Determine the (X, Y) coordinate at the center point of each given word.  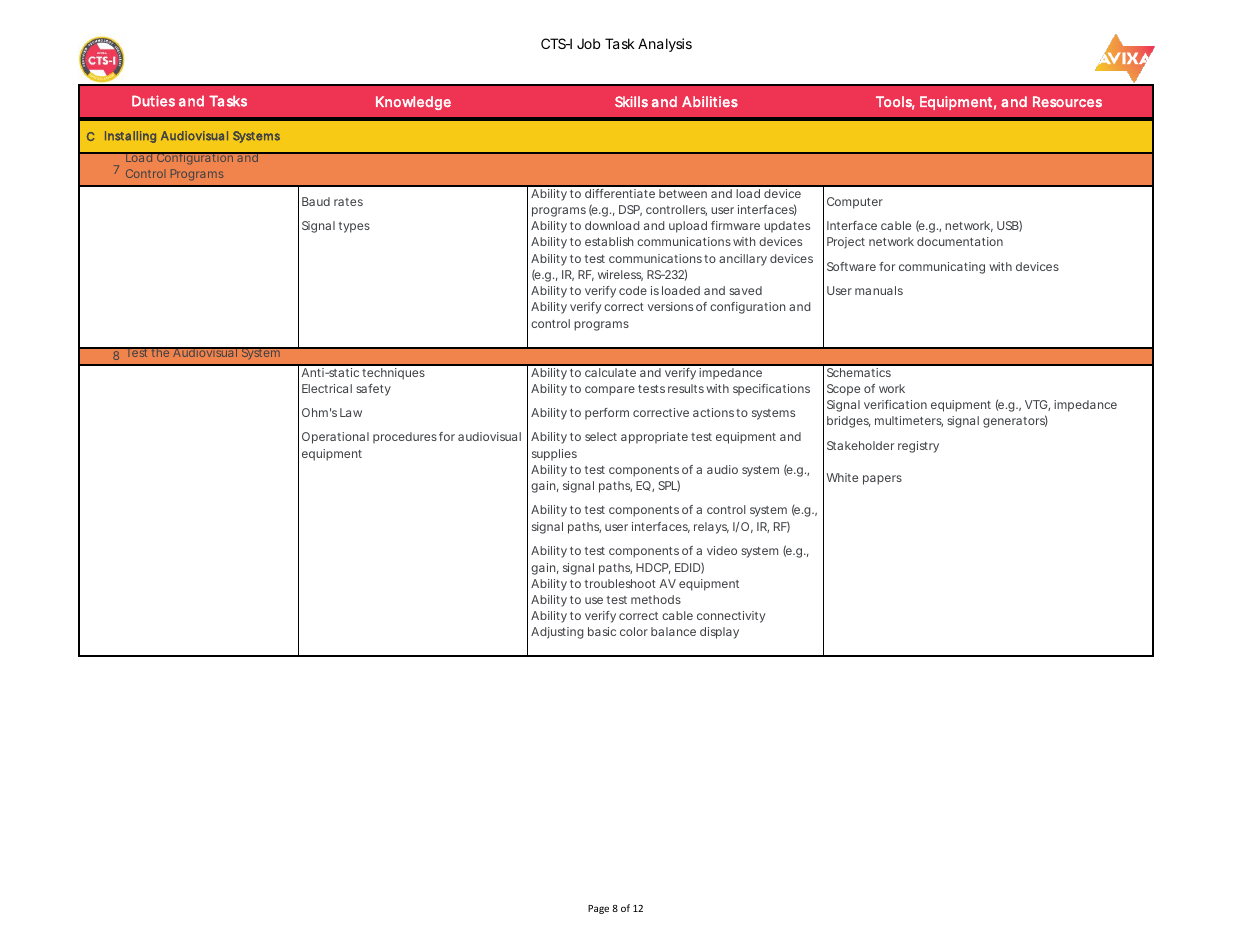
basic (602, 631)
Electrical (327, 388)
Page (598, 909)
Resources (1067, 101)
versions (670, 306)
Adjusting (557, 633)
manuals (879, 290)
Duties (153, 101)
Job (588, 43)
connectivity (731, 617)
